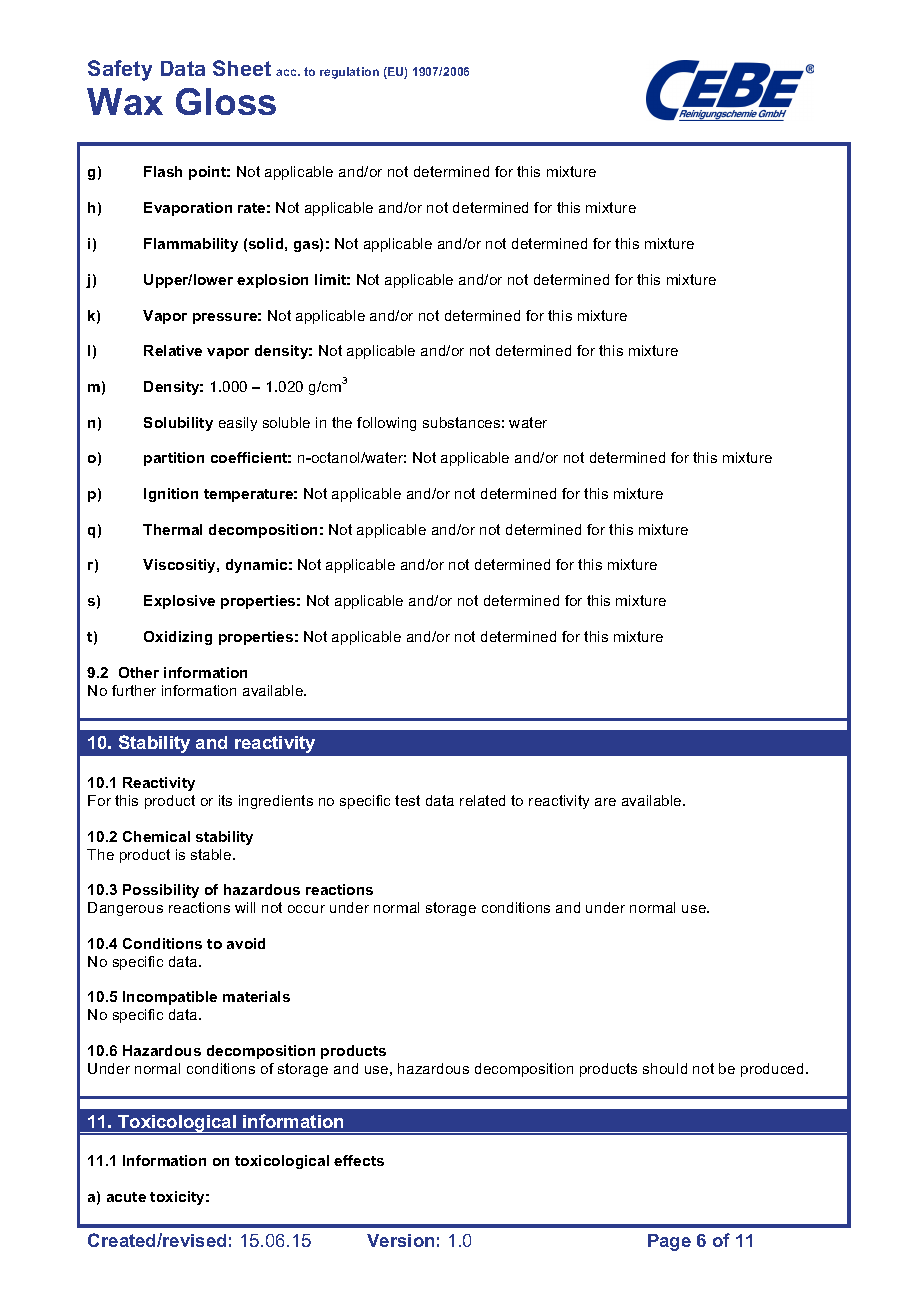 This image has width=924, height=1308. I want to click on Page, so click(669, 1242).
